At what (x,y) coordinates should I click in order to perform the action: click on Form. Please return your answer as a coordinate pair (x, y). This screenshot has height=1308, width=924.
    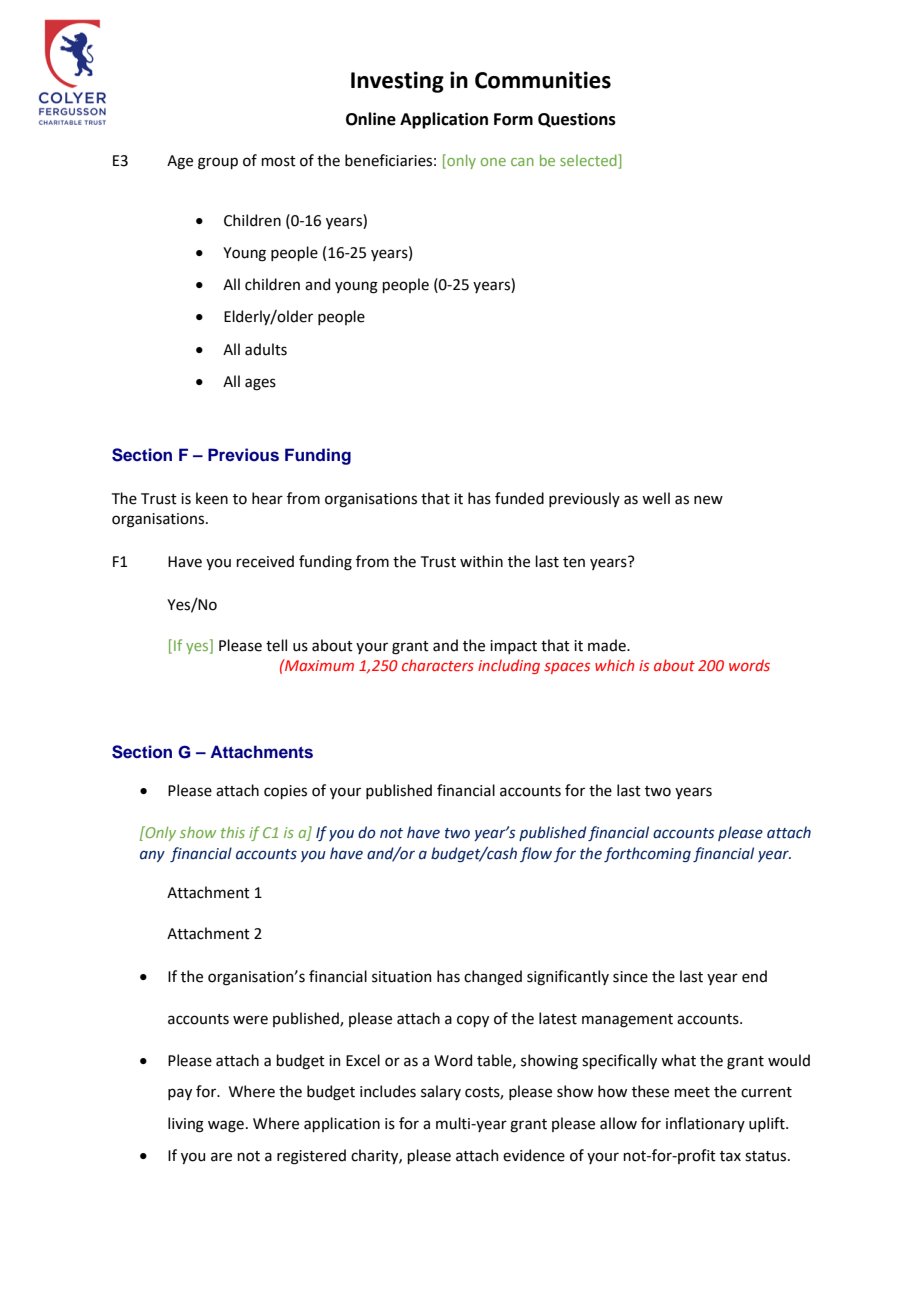
    Looking at the image, I should click on (513, 119).
